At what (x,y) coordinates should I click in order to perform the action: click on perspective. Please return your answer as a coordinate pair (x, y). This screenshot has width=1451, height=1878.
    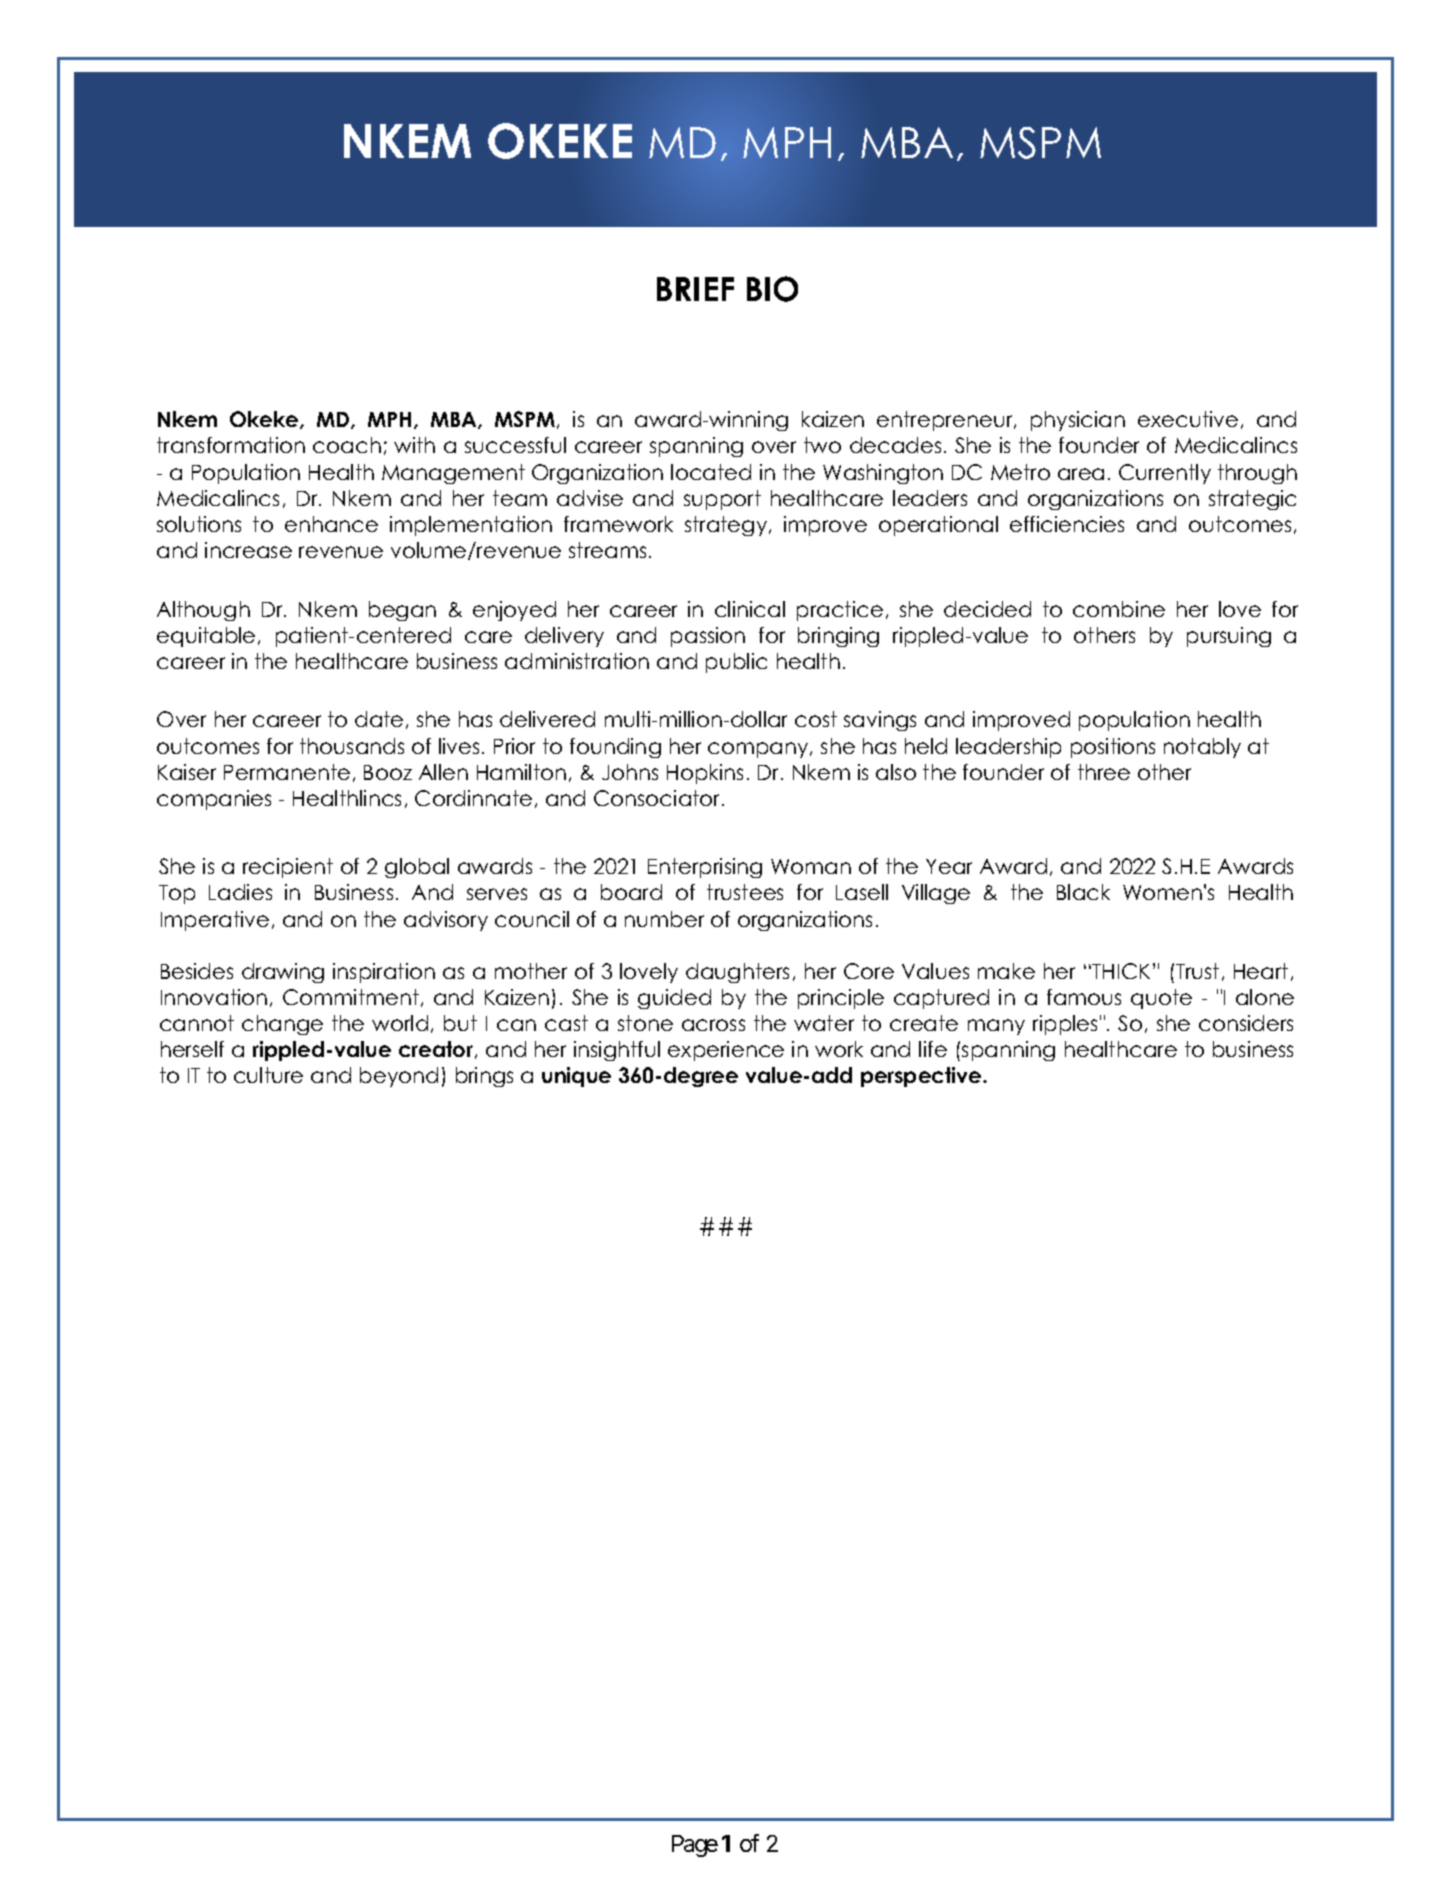
    Looking at the image, I should click on (922, 1077).
